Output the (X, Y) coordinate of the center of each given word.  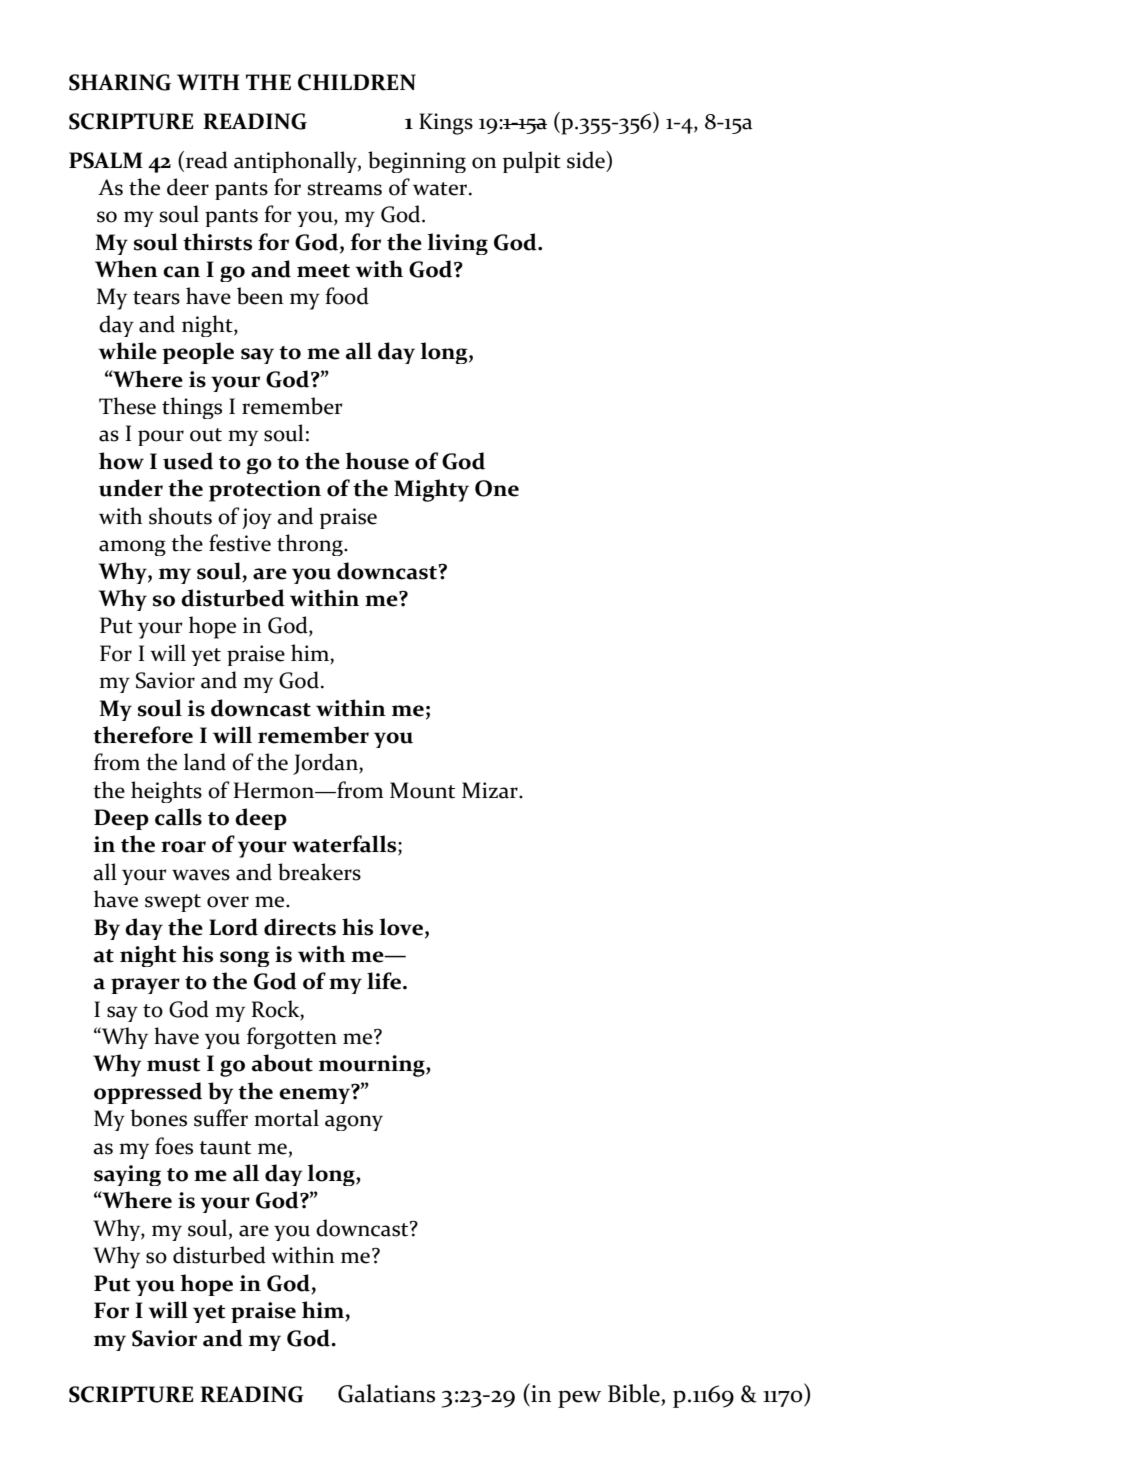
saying (127, 1175)
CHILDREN (357, 82)
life (384, 981)
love (403, 927)
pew (579, 1399)
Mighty (431, 490)
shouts (180, 516)
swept (173, 903)
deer (188, 187)
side (587, 160)
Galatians (386, 1393)
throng (311, 545)
